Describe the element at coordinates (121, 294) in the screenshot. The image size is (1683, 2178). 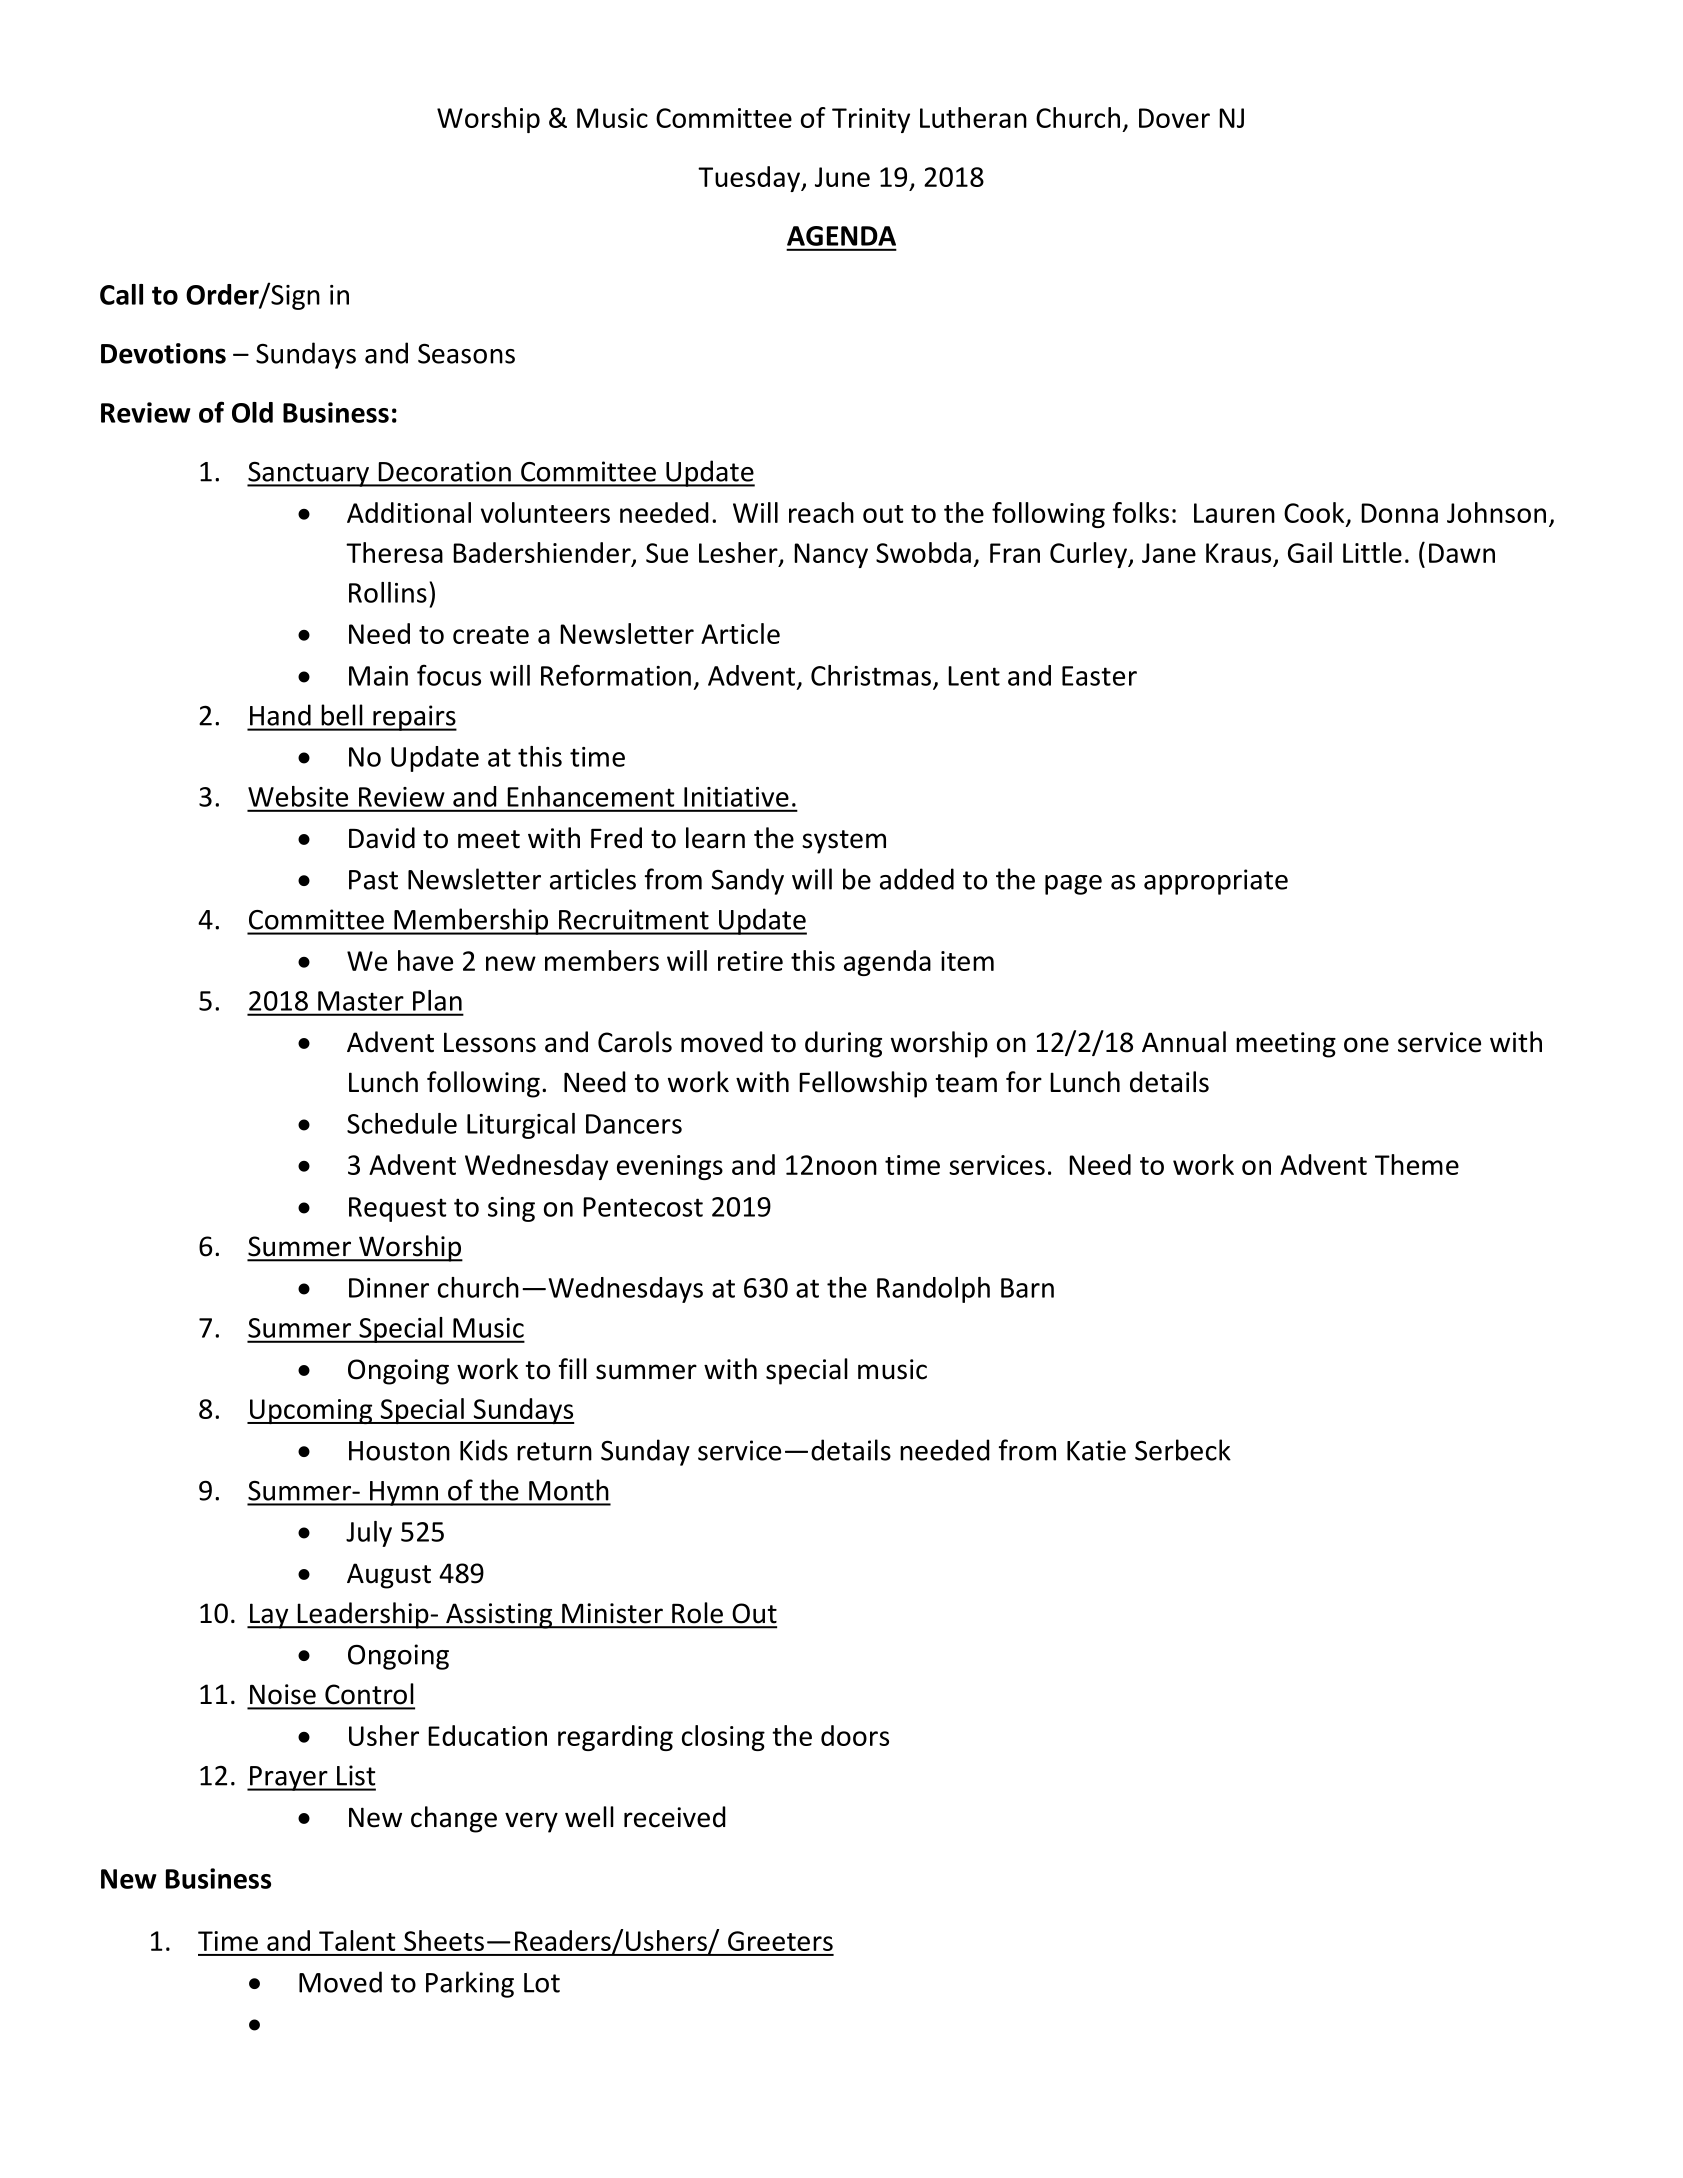
I see `Call` at that location.
